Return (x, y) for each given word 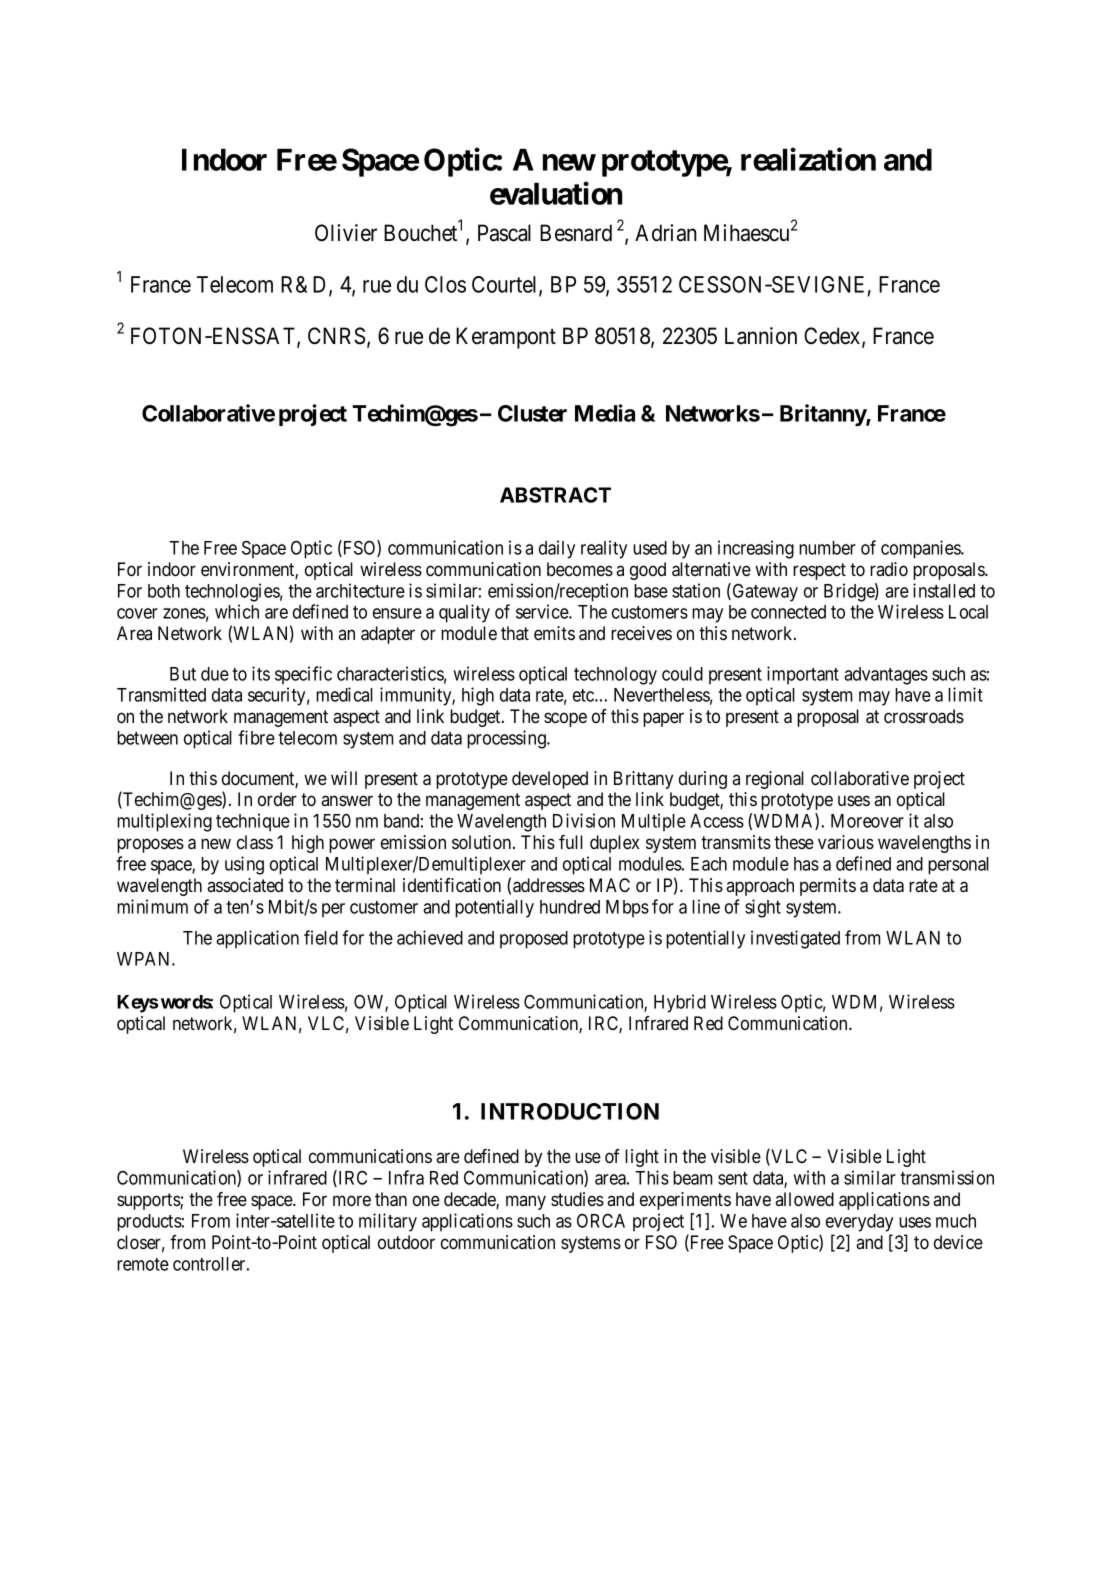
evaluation (556, 193)
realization (808, 159)
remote (143, 1264)
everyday (859, 1223)
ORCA (601, 1221)
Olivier (346, 233)
